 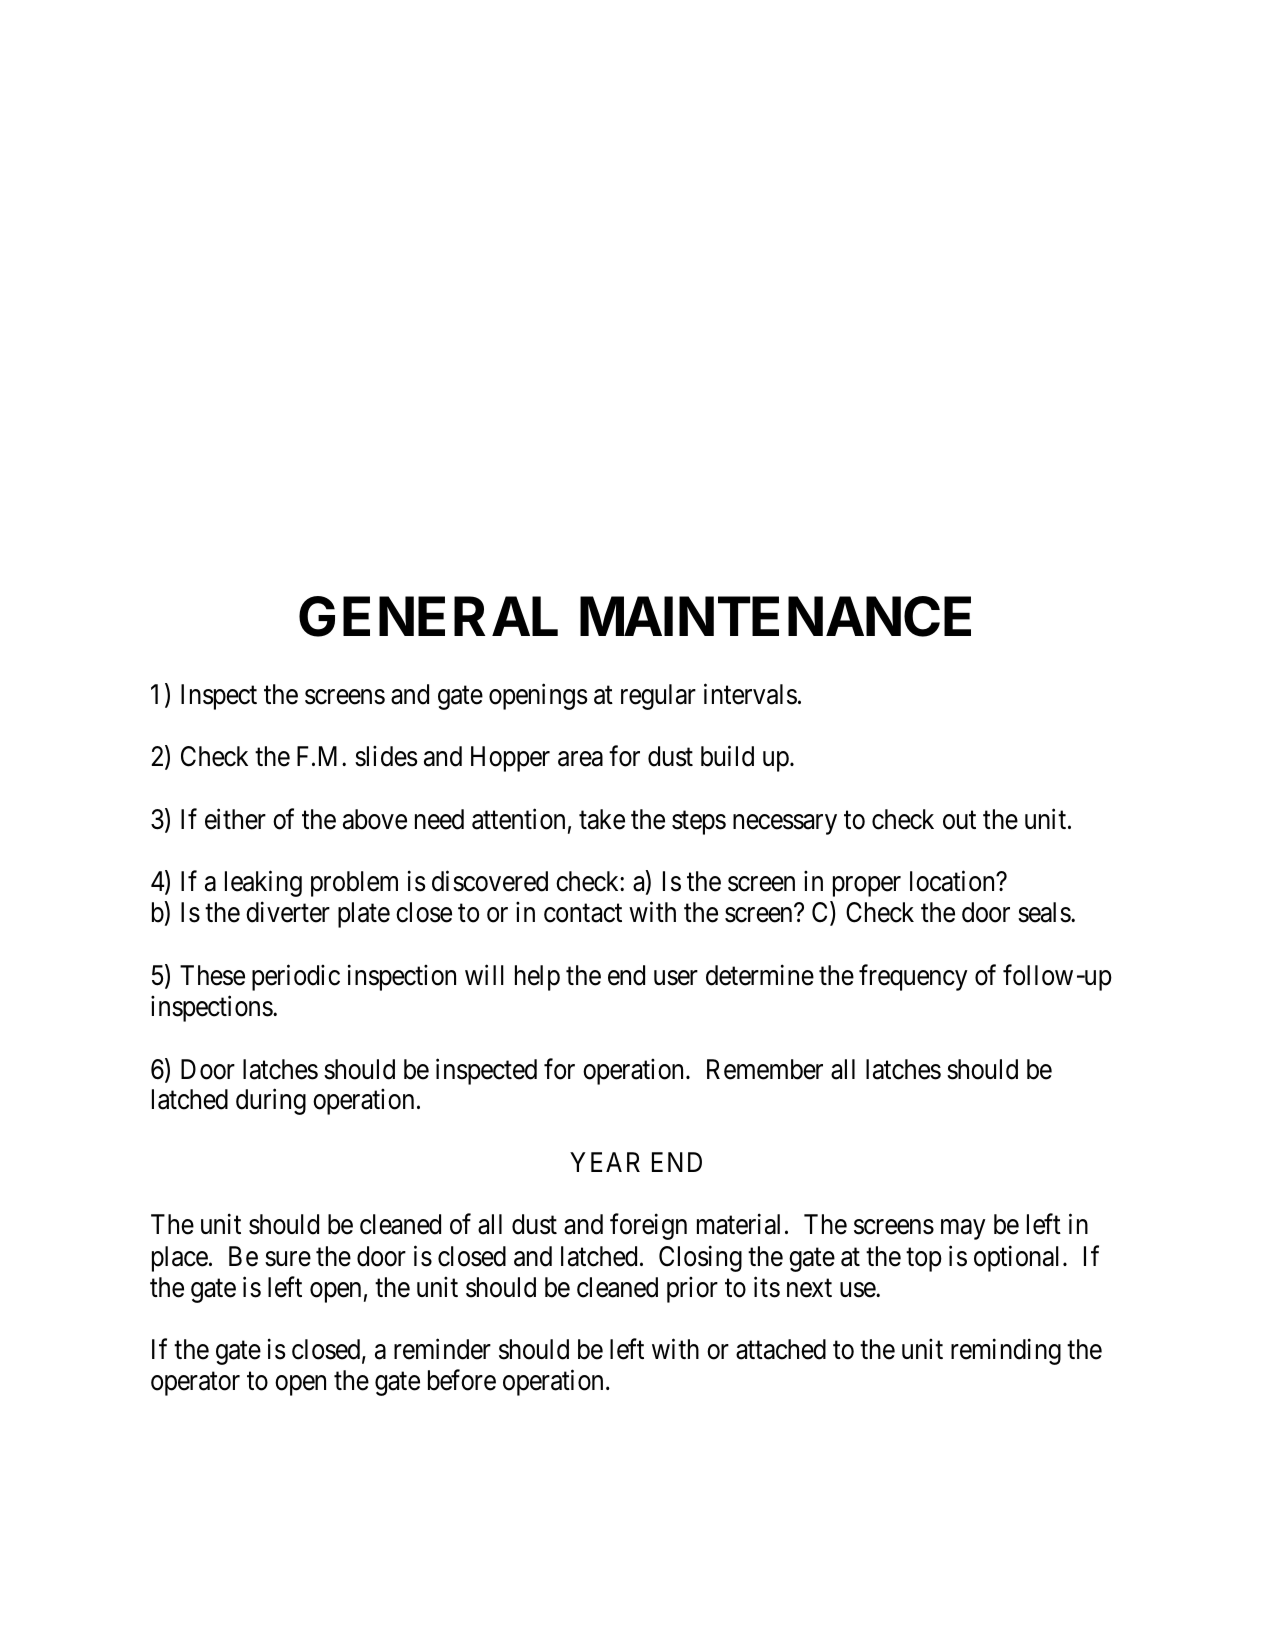 What do you see at coordinates (296, 977) in the screenshot?
I see `periodic` at bounding box center [296, 977].
